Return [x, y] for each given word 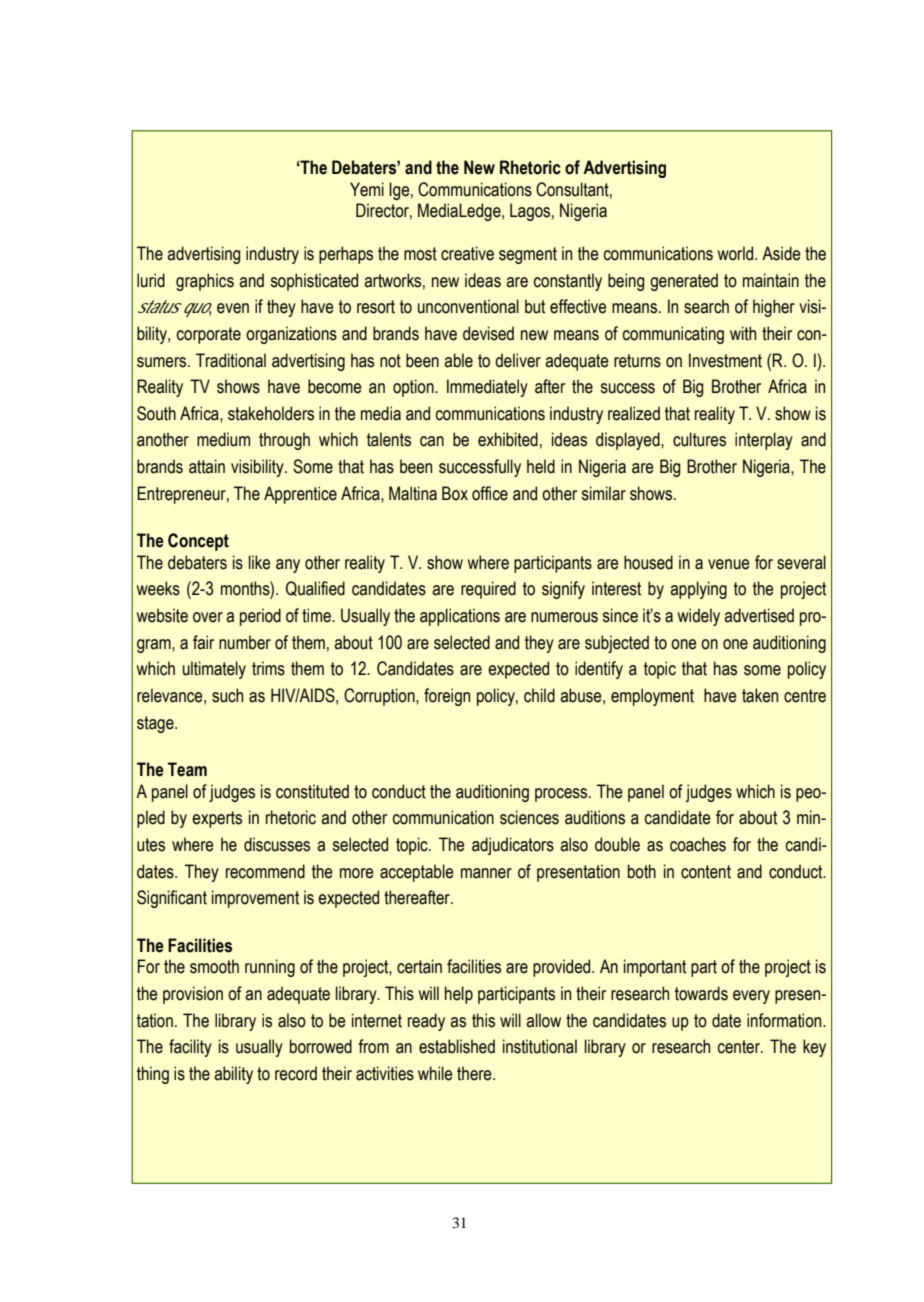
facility [190, 1048]
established [457, 1046]
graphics [205, 282]
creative [467, 253]
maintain [771, 280]
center [740, 1047]
